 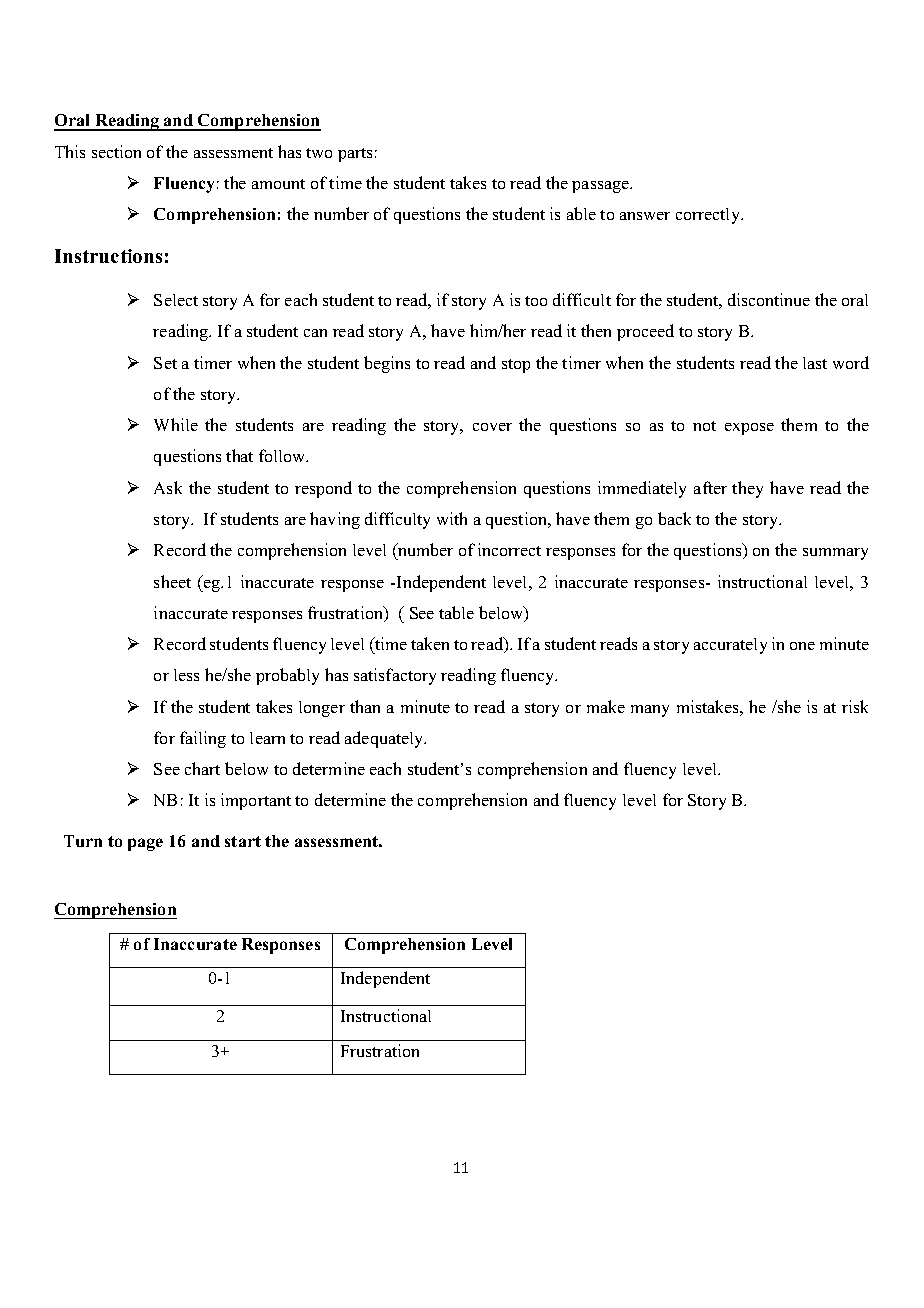 I want to click on Ask, so click(x=168, y=487).
